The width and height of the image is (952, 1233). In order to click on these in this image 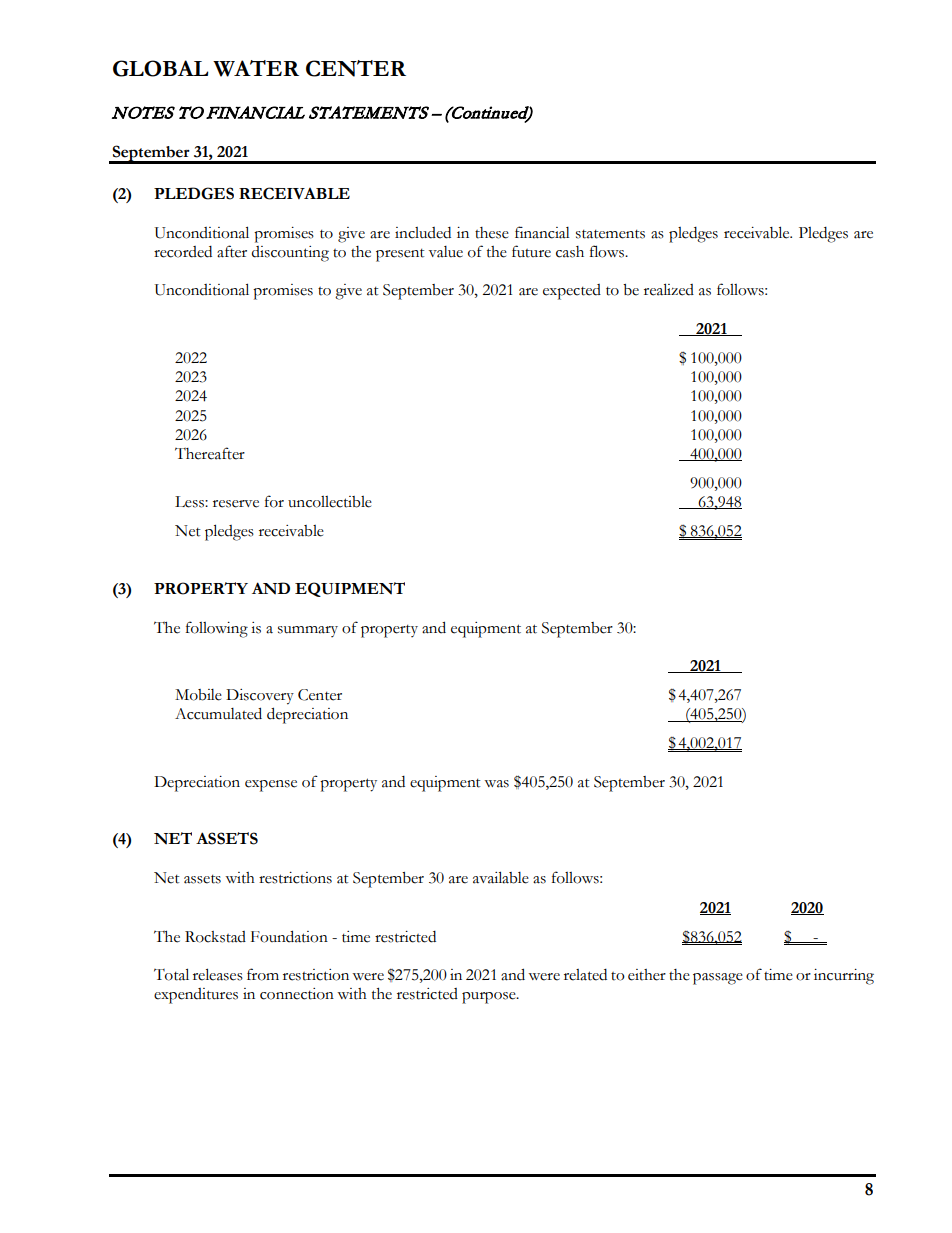, I will do `click(492, 233)`.
